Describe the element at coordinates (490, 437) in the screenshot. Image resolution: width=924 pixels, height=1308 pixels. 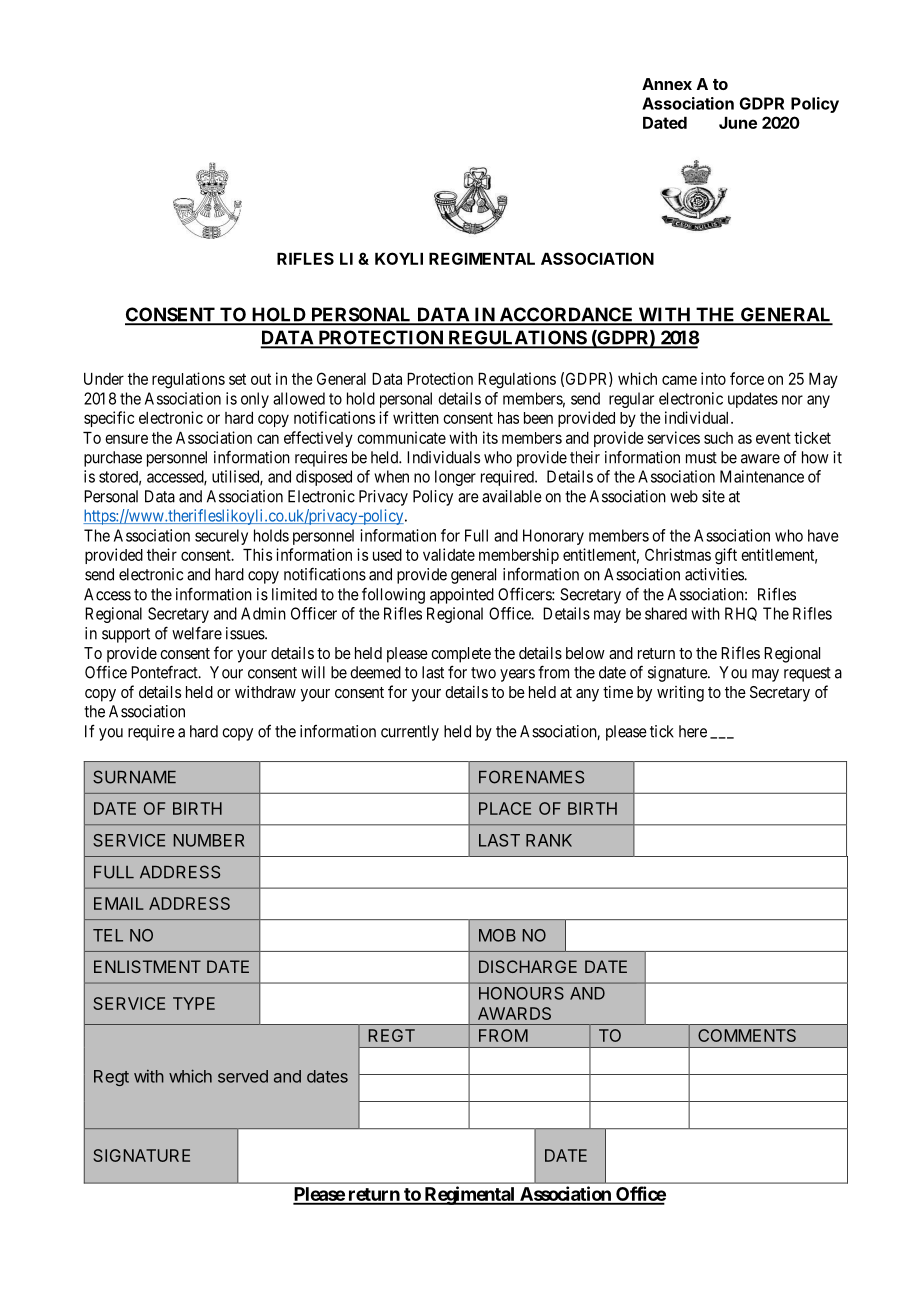
I see `its` at that location.
